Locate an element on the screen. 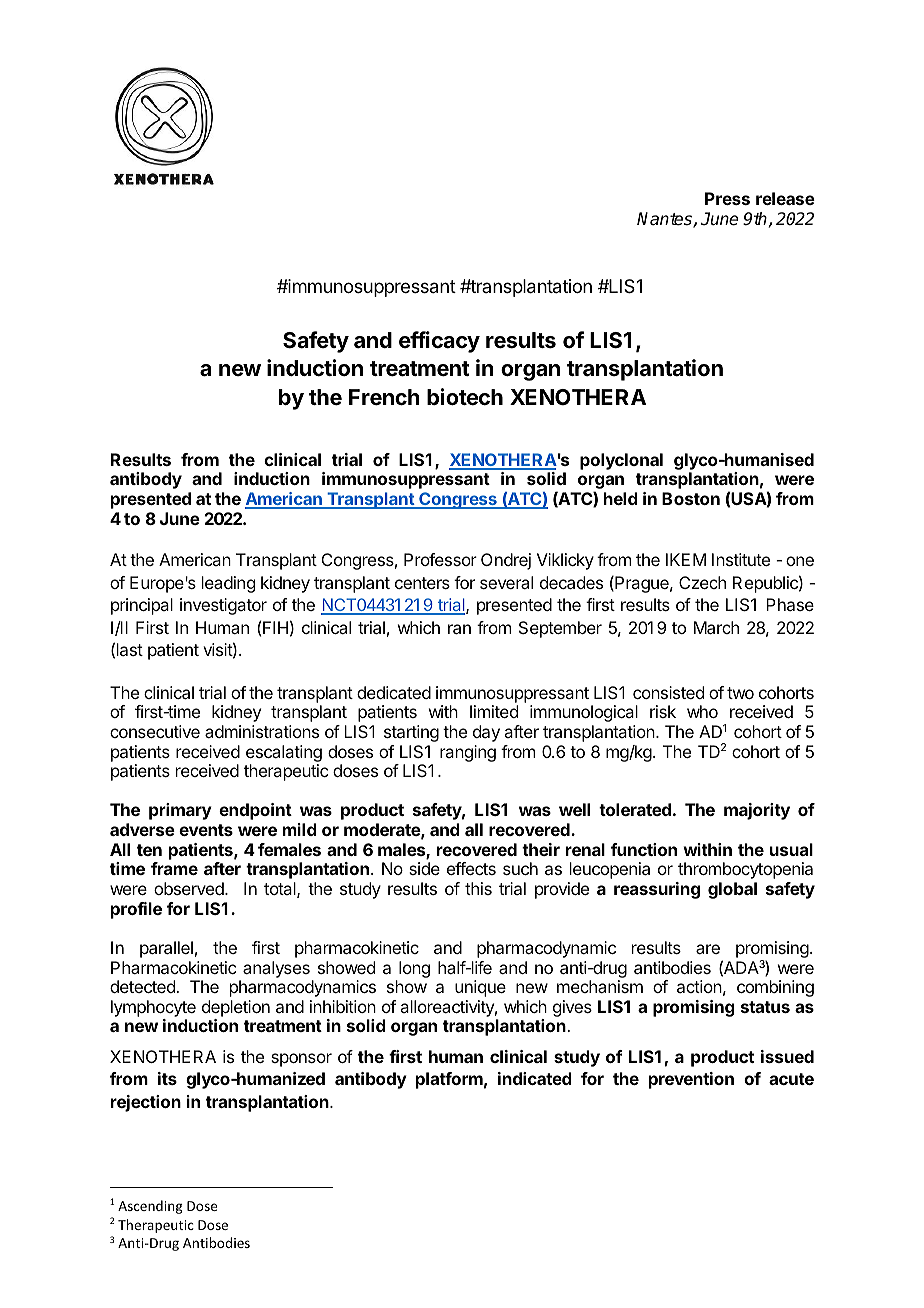 Image resolution: width=924 pixels, height=1308 pixels. limited is located at coordinates (494, 711).
